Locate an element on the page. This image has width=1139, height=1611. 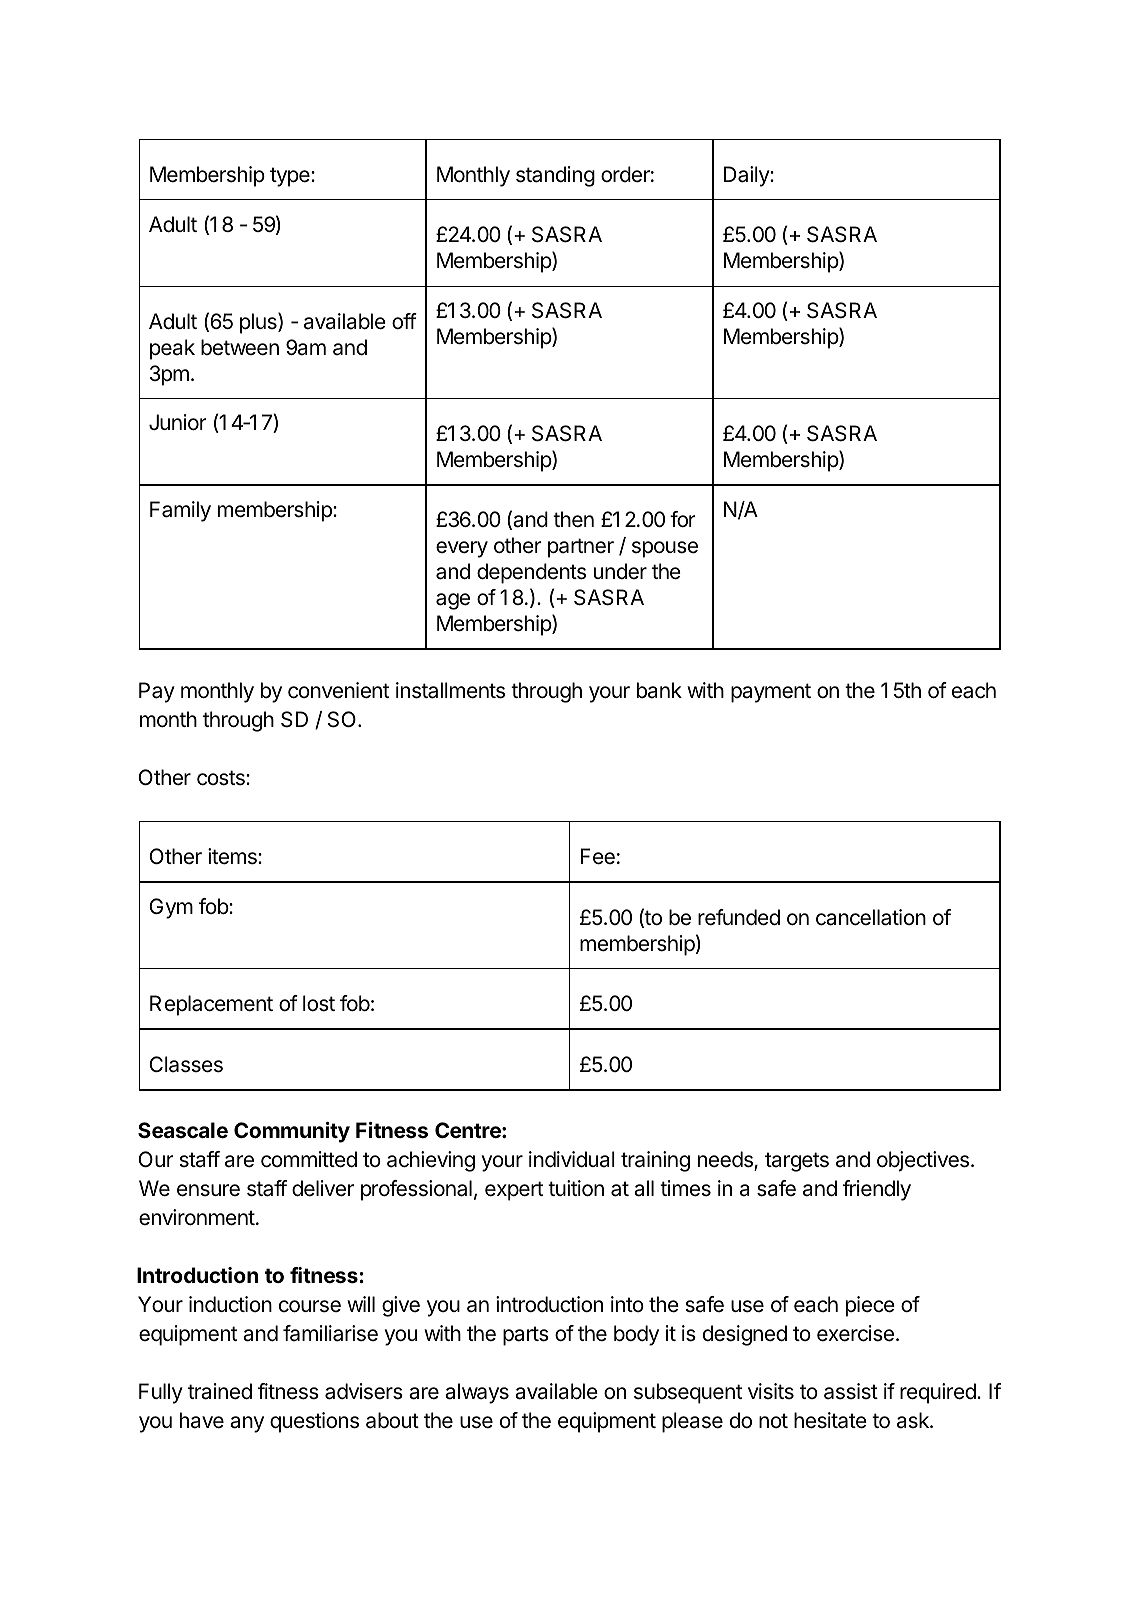
Daily is located at coordinates (747, 176).
